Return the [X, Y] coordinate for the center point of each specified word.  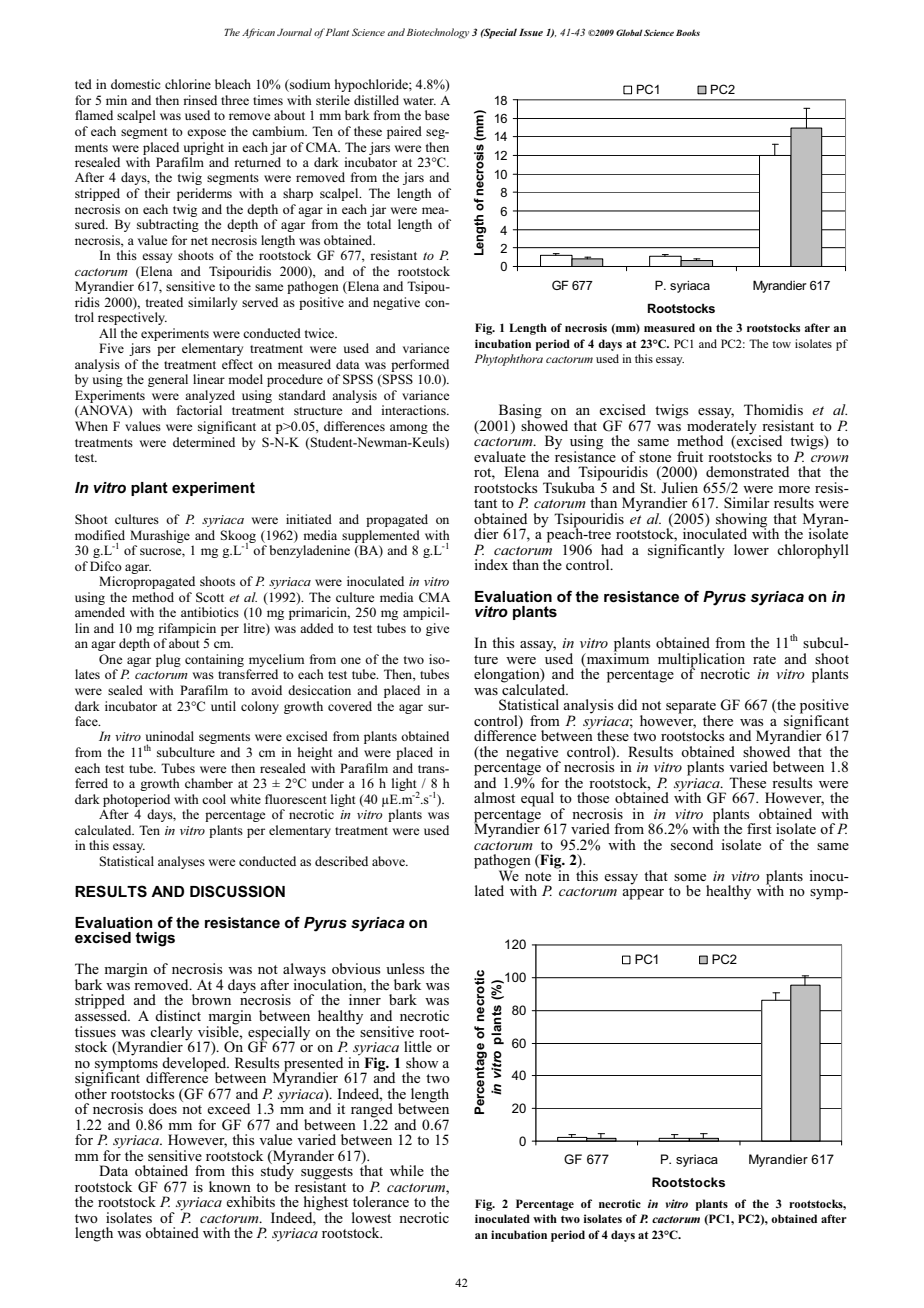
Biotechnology [438, 33]
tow [781, 344]
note [538, 876]
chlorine [188, 84]
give [437, 629]
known [230, 1186]
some [690, 877]
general [168, 380]
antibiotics [210, 612]
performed [420, 365]
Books [688, 32]
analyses [181, 862]
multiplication [701, 661]
